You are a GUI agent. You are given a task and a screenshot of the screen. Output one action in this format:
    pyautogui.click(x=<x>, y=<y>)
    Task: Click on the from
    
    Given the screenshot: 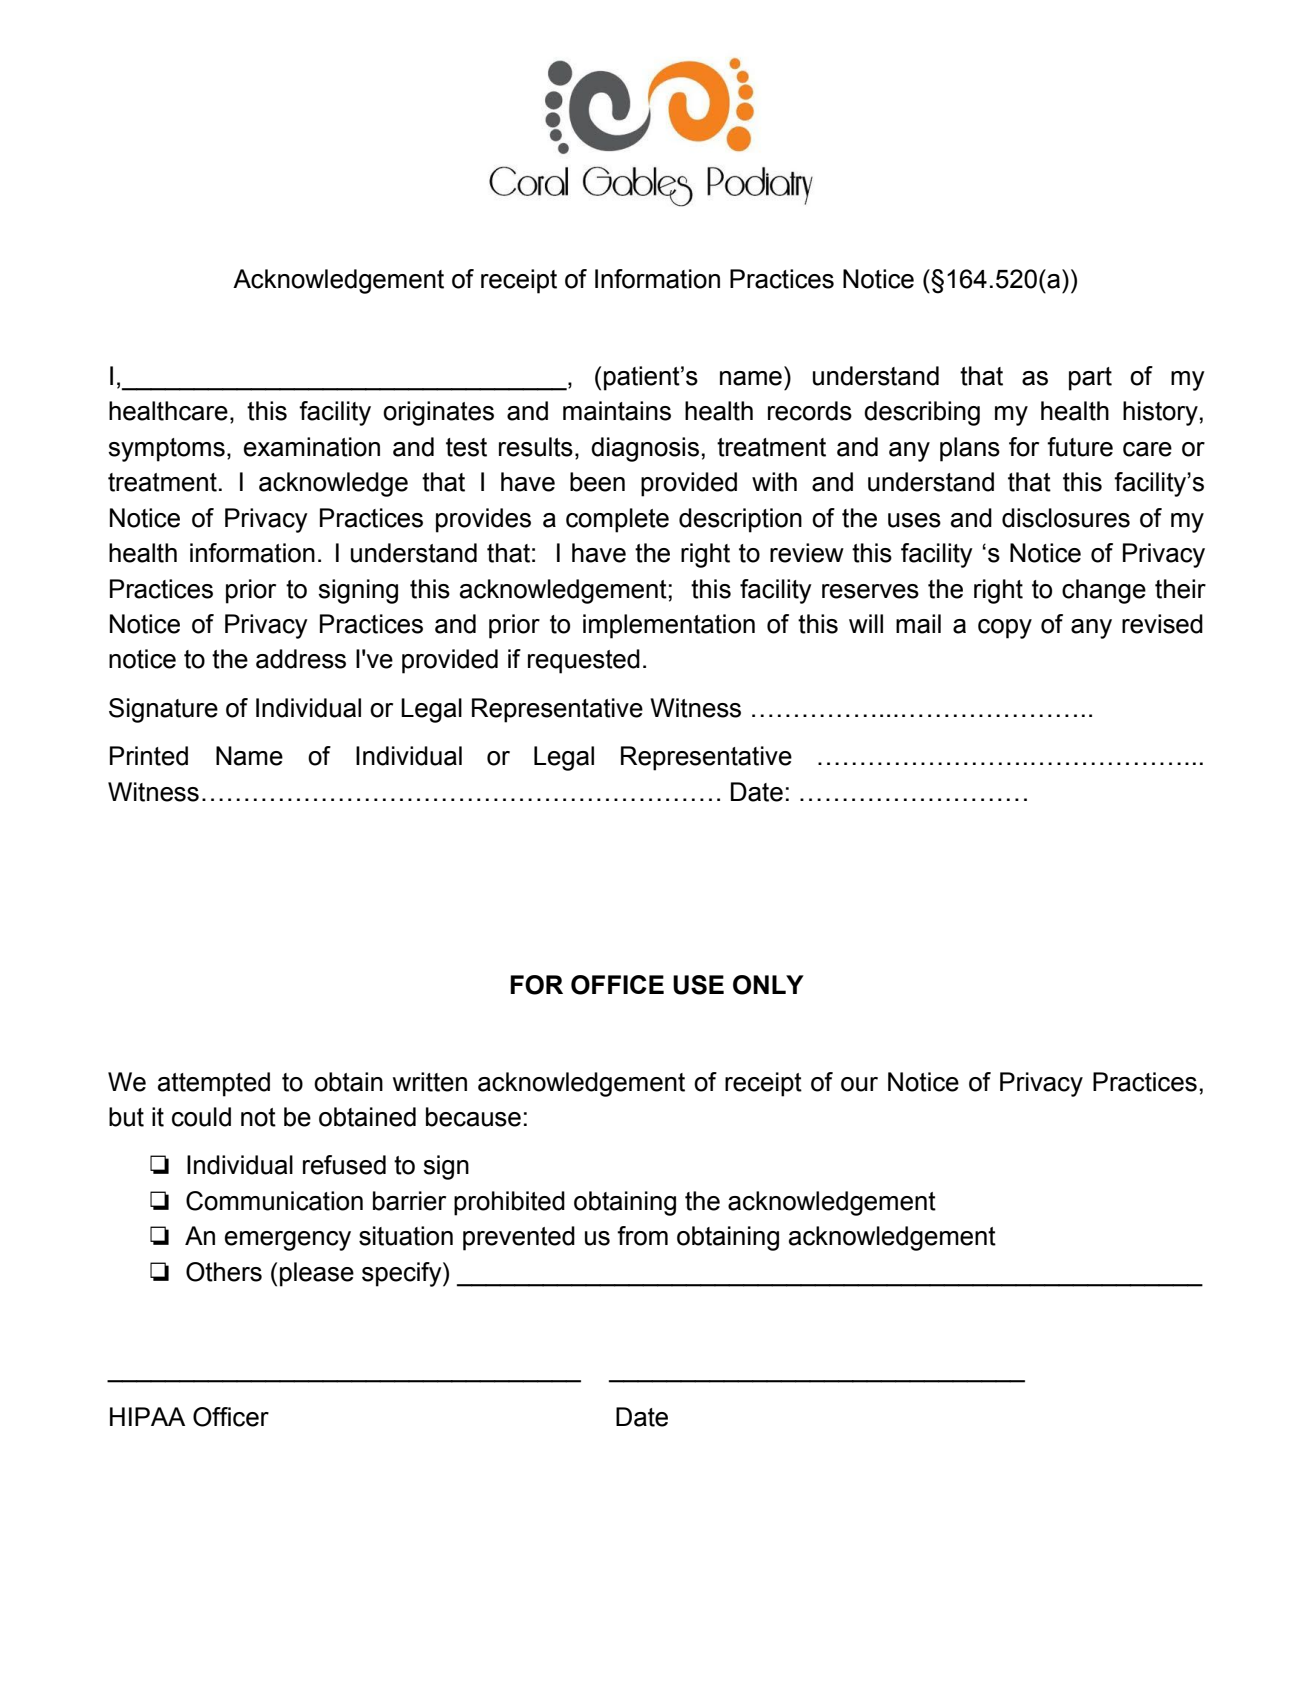 What is the action you would take?
    pyautogui.click(x=642, y=1236)
